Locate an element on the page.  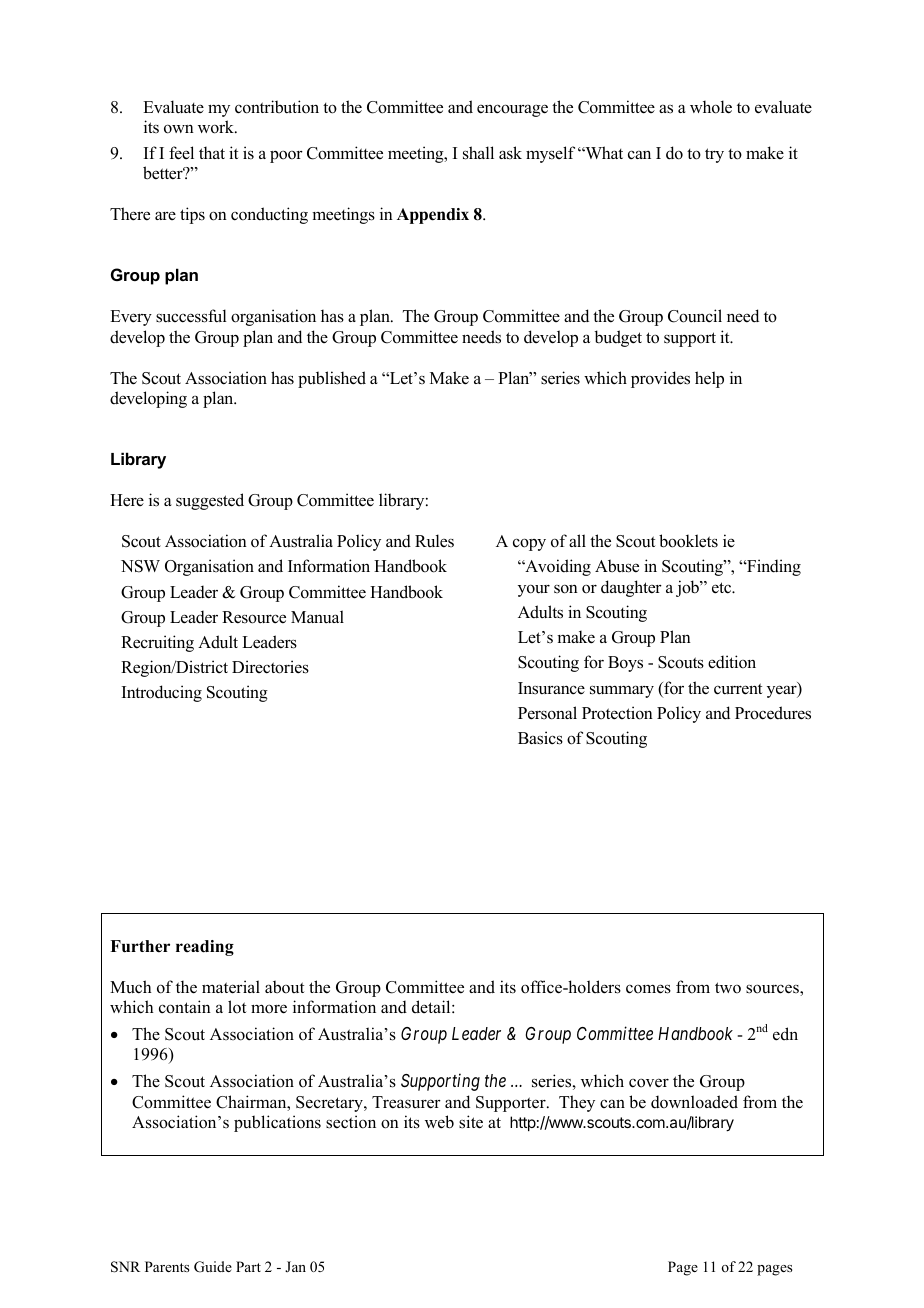
that is located at coordinates (212, 152).
